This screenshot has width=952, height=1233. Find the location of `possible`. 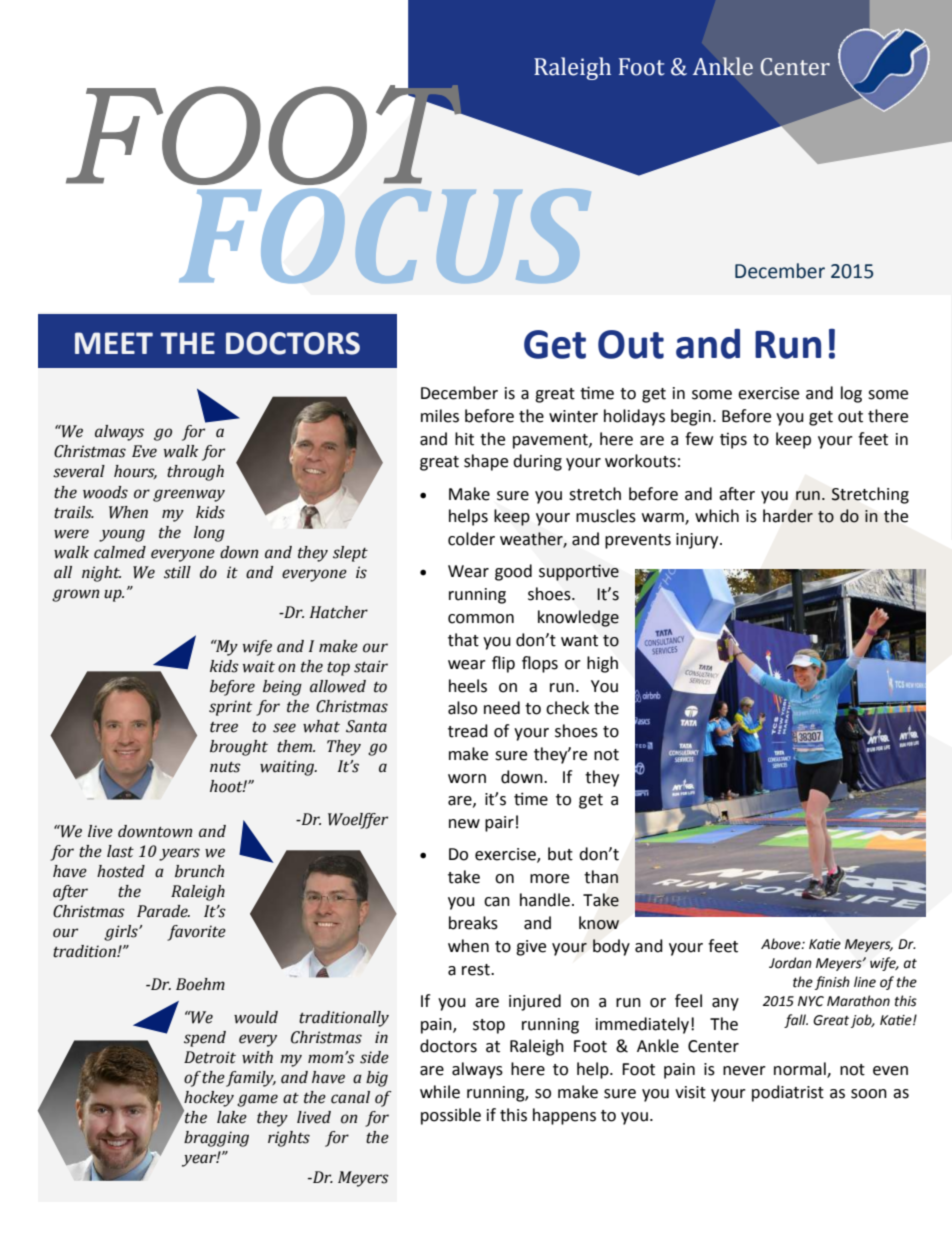

possible is located at coordinates (451, 1116).
